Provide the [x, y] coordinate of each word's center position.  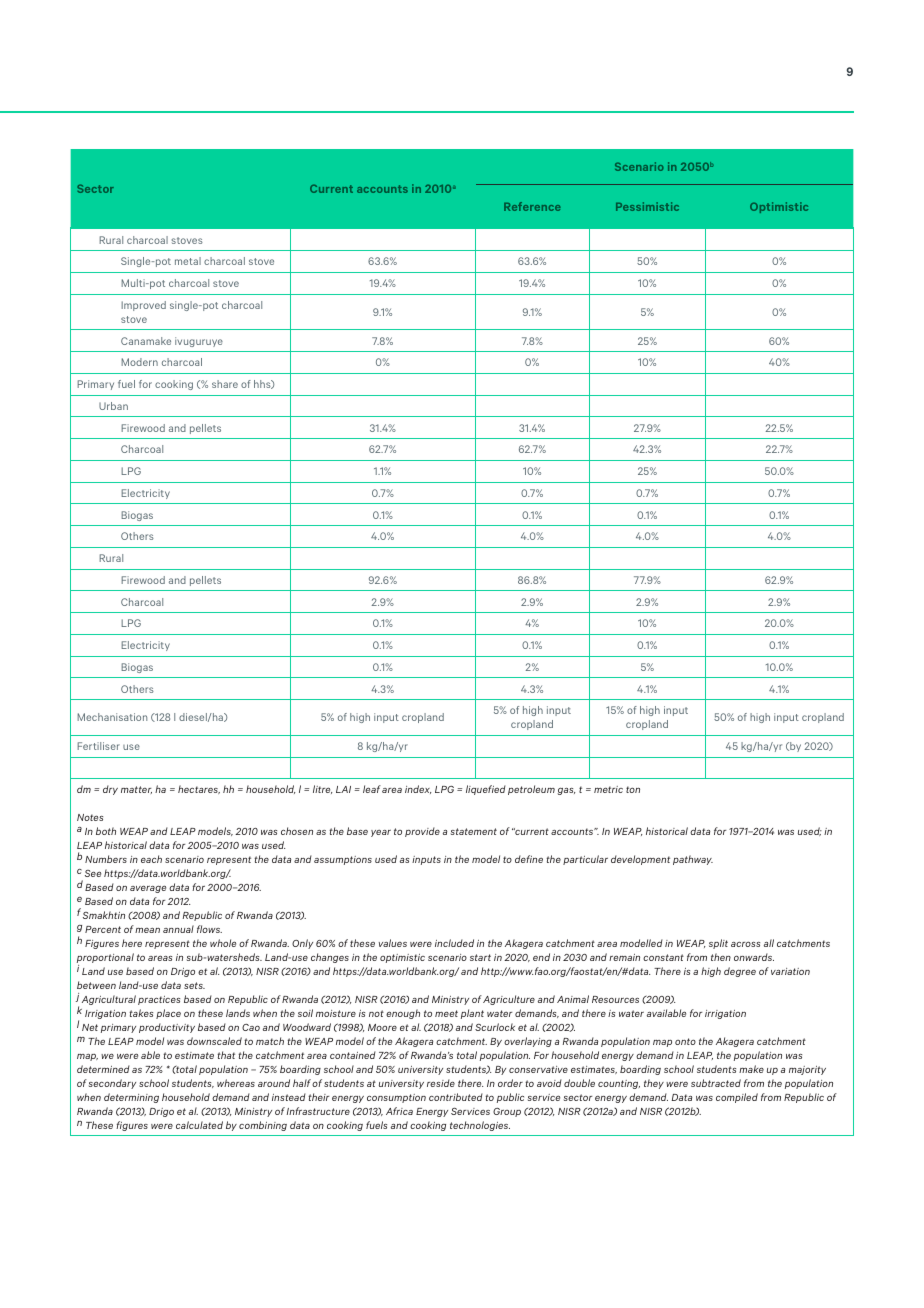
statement [474, 831]
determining [131, 1098]
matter [136, 790]
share [225, 384]
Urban [113, 406]
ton [633, 789]
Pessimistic [647, 206]
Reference [532, 206]
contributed [456, 1097]
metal [188, 261]
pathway [693, 860]
